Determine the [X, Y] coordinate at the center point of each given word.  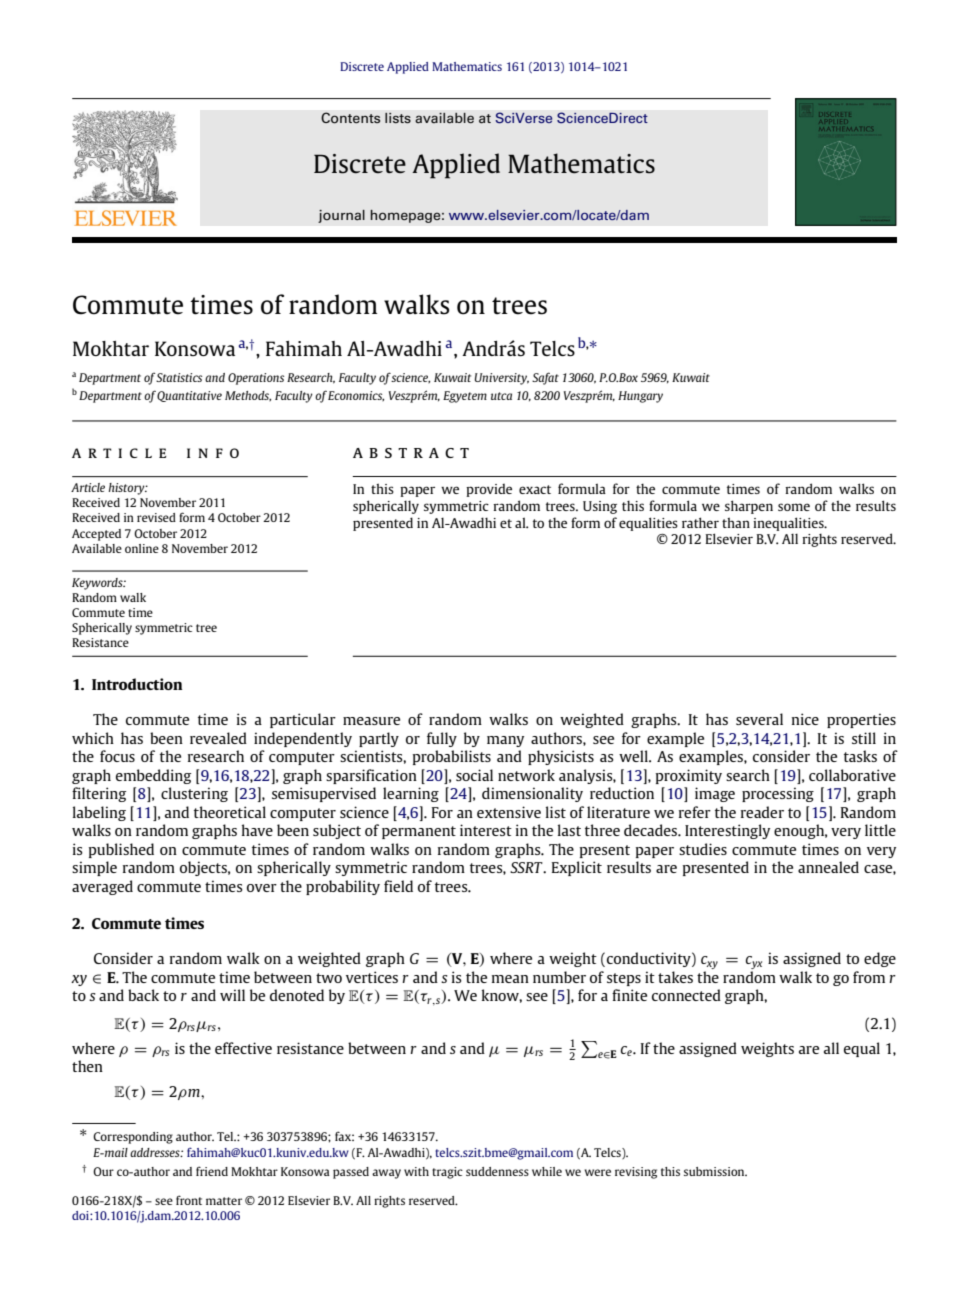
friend [212, 1171]
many [505, 741]
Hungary [640, 397]
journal [341, 216]
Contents [350, 118]
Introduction [137, 684]
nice [805, 719]
